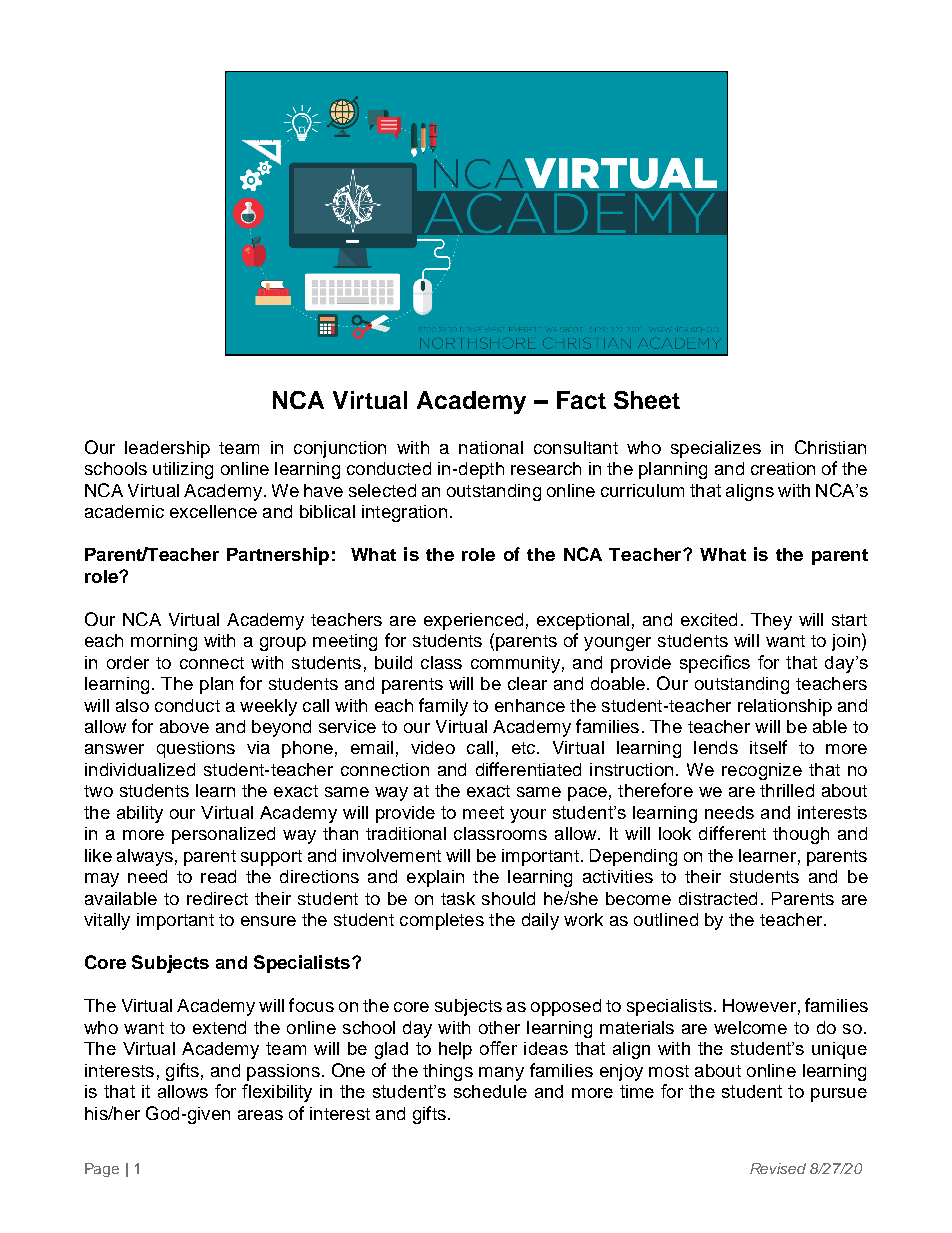 Image resolution: width=952 pixels, height=1233 pixels. Describe the element at coordinates (140, 769) in the image. I see `individualized` at that location.
